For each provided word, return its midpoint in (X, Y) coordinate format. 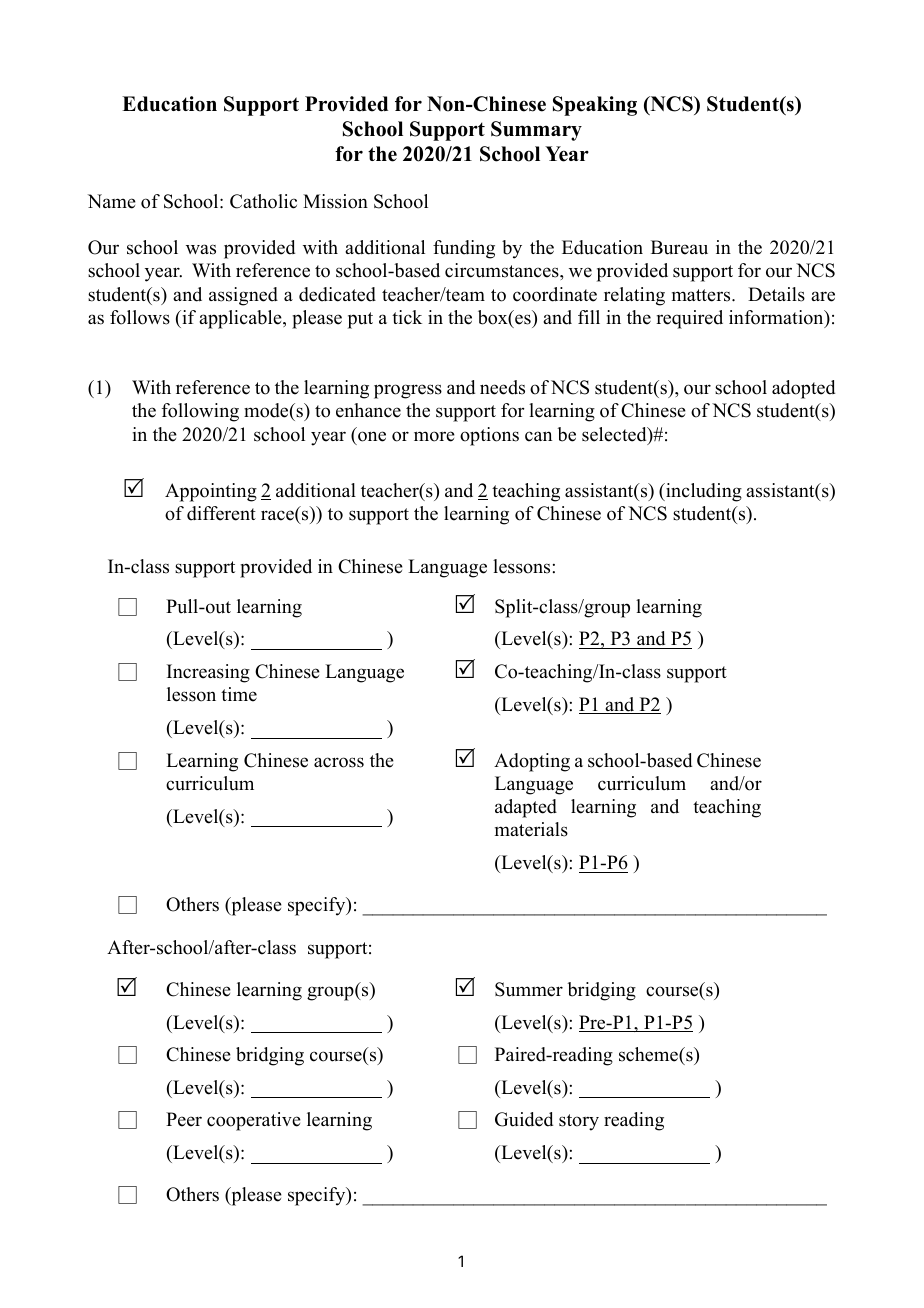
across (339, 762)
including (703, 492)
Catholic (263, 201)
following (200, 412)
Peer (184, 1119)
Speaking (595, 106)
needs (502, 387)
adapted (526, 808)
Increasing (208, 673)
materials (531, 829)
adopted (803, 389)
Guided (524, 1119)
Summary (536, 131)
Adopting (532, 762)
